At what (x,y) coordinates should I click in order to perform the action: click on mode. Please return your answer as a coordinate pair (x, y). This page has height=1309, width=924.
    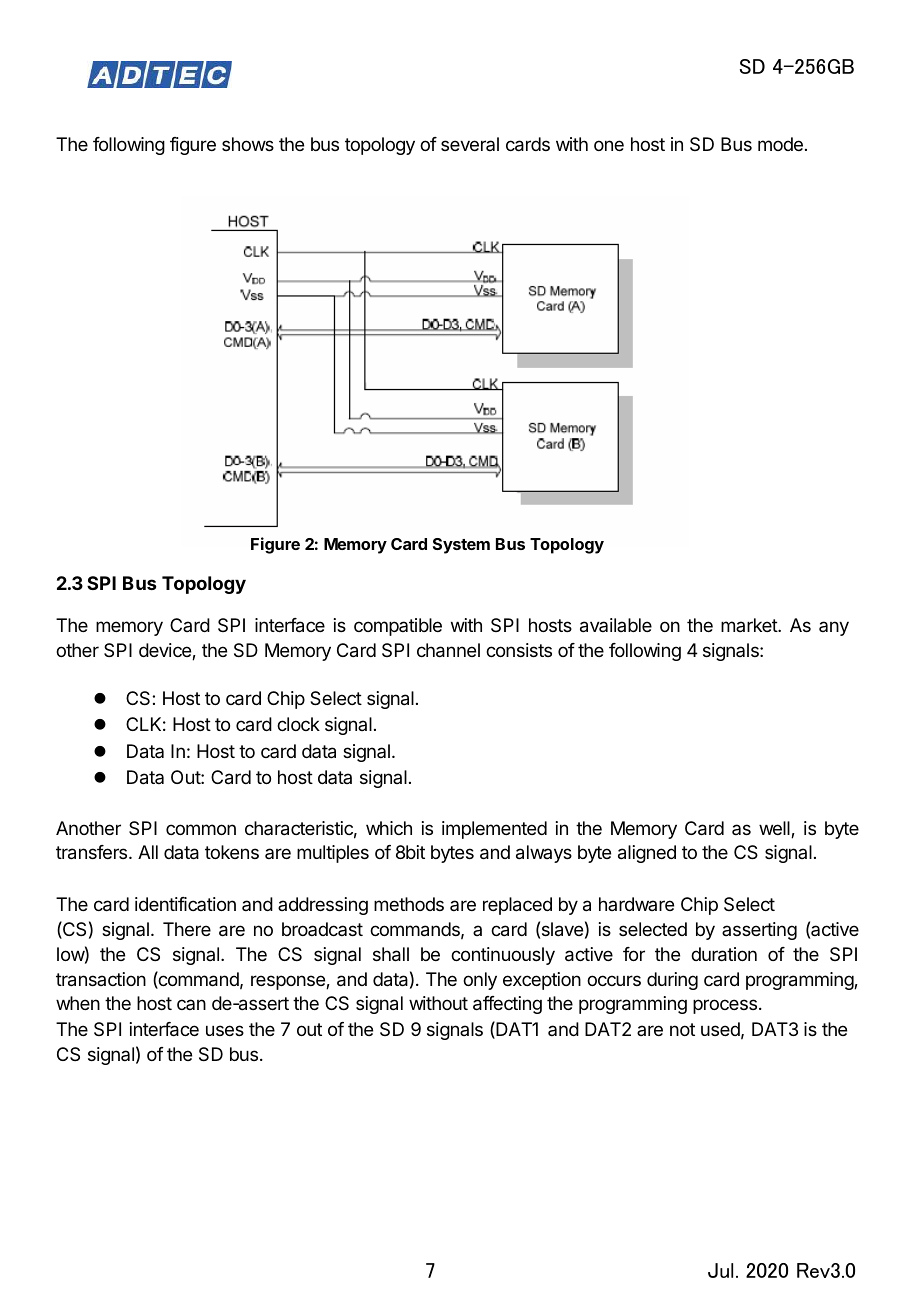
    Looking at the image, I should click on (780, 144).
